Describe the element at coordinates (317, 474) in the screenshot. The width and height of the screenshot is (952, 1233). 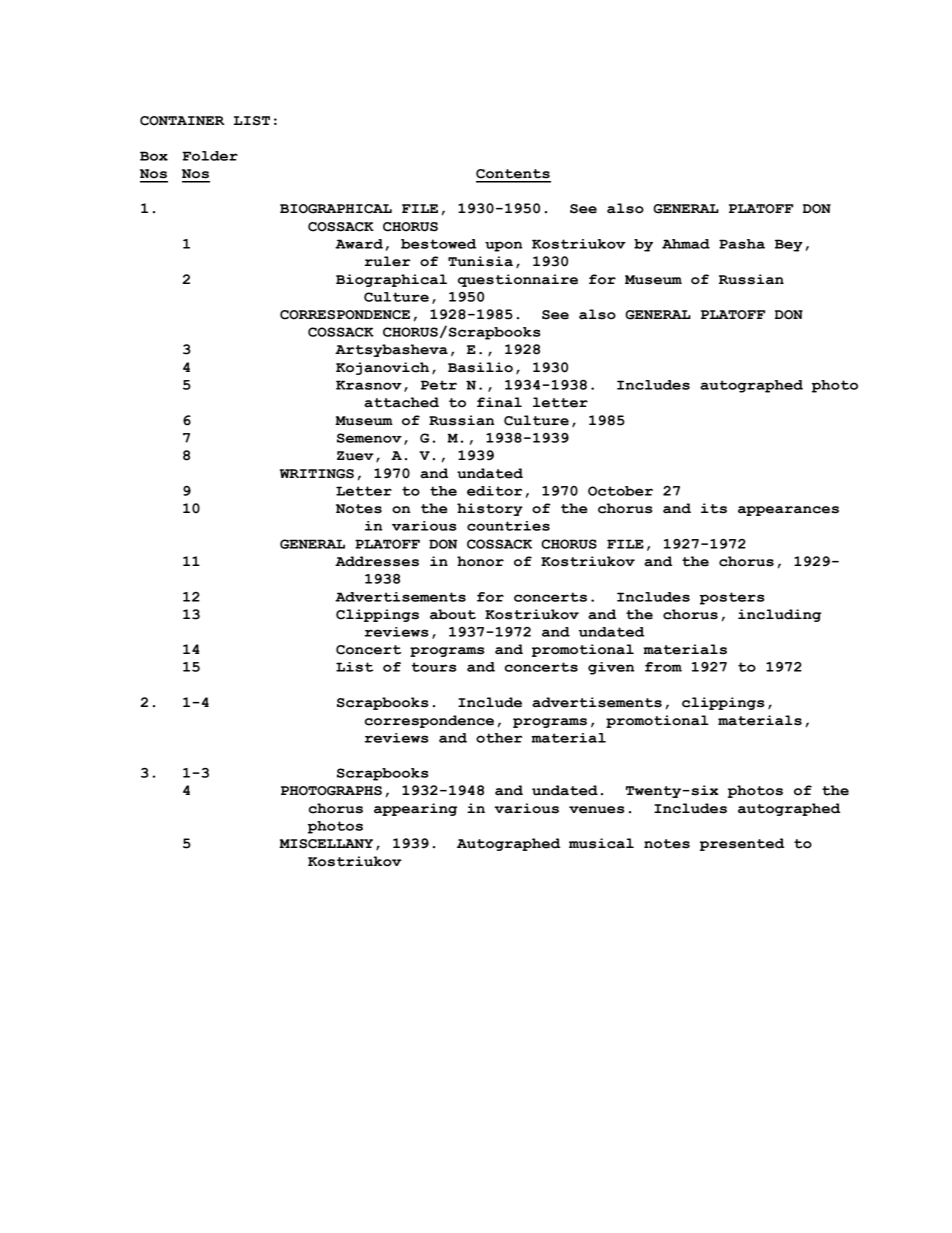
I see `WRITINGS` at that location.
